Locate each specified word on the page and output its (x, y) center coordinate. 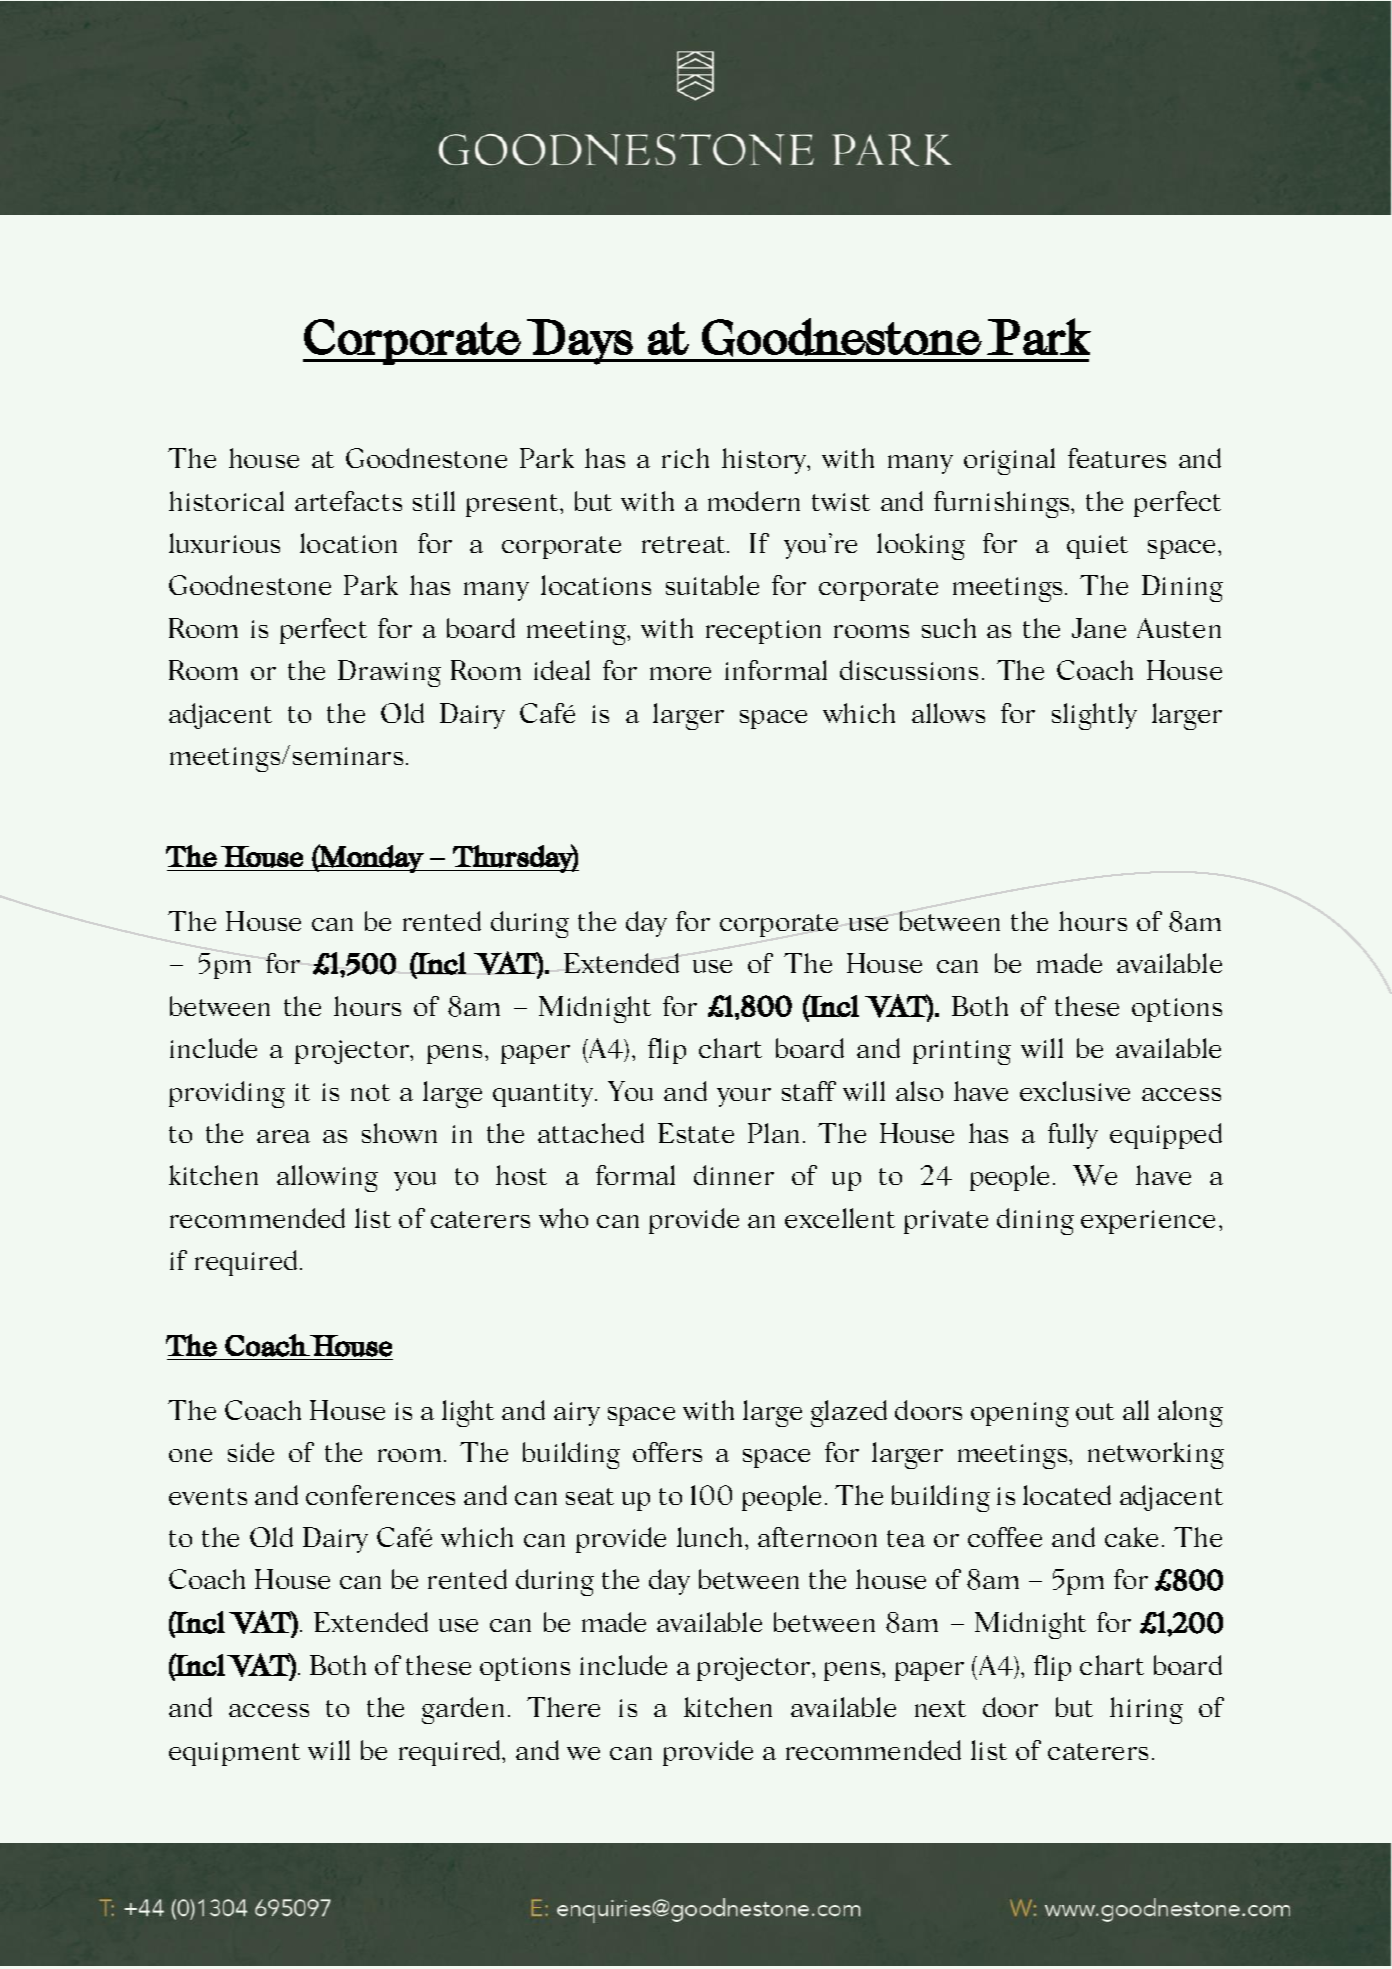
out (1095, 1411)
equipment (234, 1754)
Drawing (389, 673)
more (680, 673)
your (744, 1097)
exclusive (1075, 1091)
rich (685, 458)
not (370, 1092)
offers (667, 1452)
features (1117, 458)
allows (948, 713)
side (251, 1452)
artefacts (348, 501)
